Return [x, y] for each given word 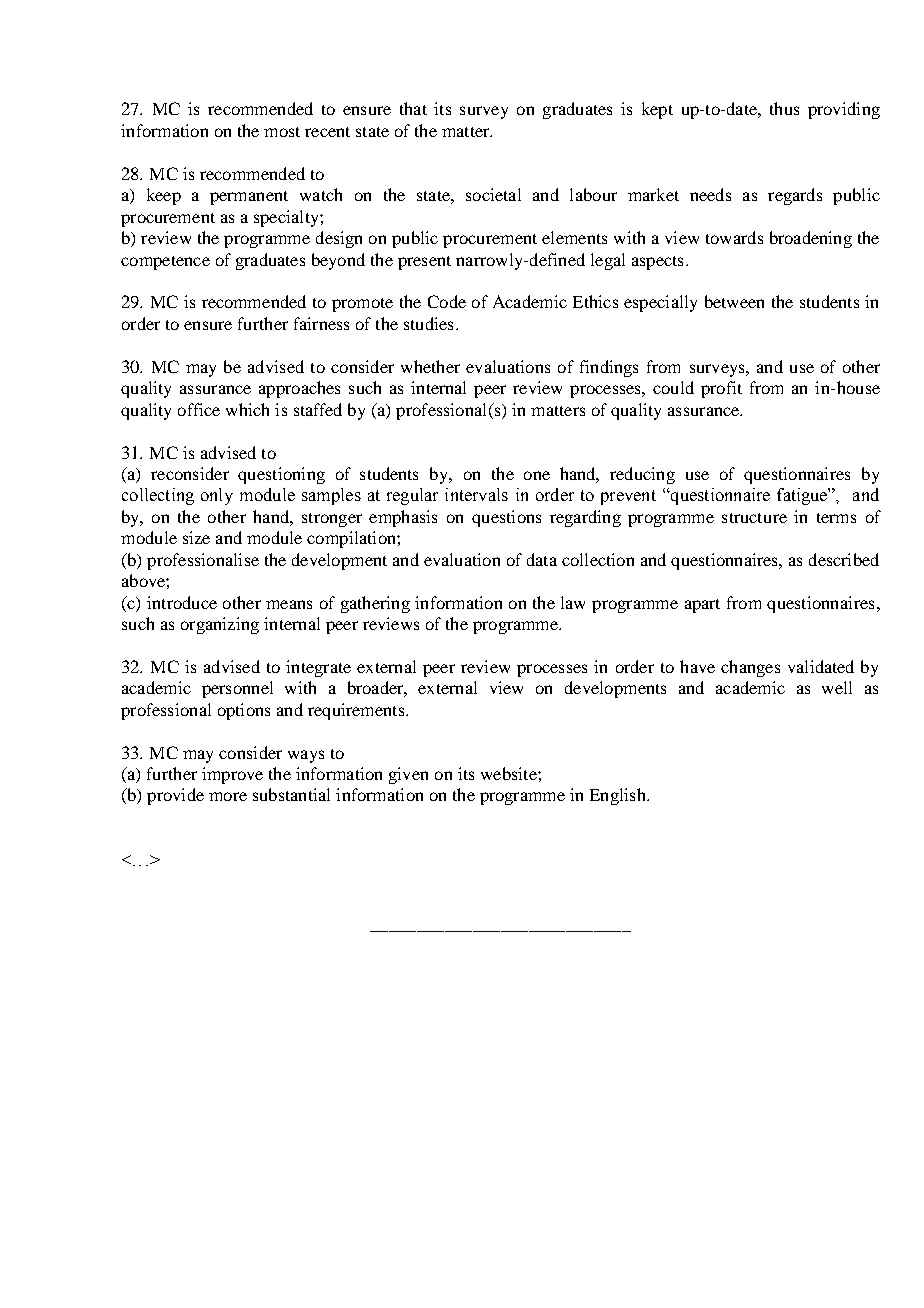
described [844, 559]
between [734, 301]
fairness [321, 323]
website [510, 773]
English [619, 796]
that [413, 108]
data [542, 559]
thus [784, 108]
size [196, 537]
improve [232, 775]
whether [430, 366]
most [282, 132]
